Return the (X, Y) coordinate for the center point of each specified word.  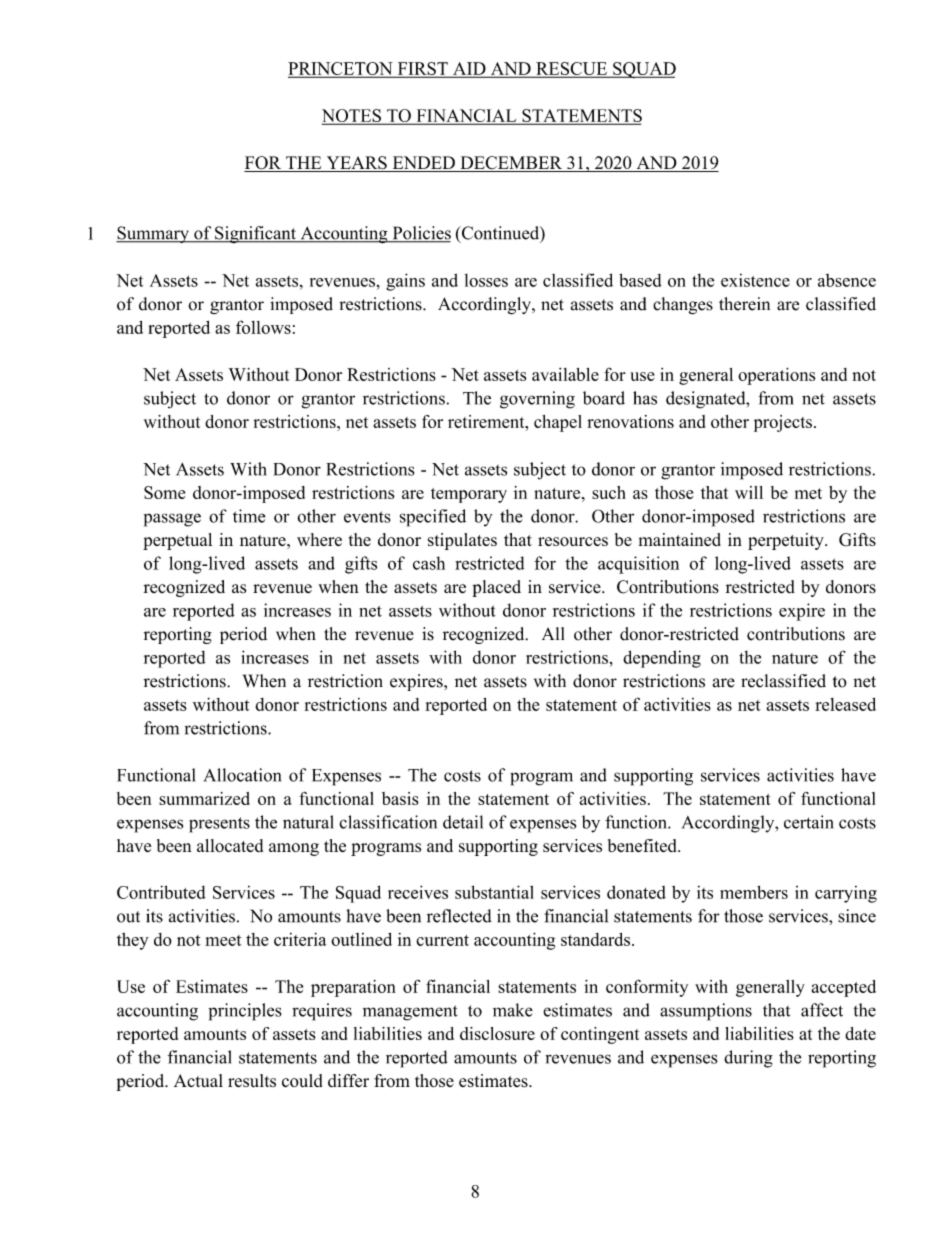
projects (783, 423)
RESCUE (571, 69)
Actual (198, 1080)
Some (164, 492)
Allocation (242, 775)
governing (537, 400)
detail (463, 822)
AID (469, 69)
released (845, 704)
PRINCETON (341, 69)
